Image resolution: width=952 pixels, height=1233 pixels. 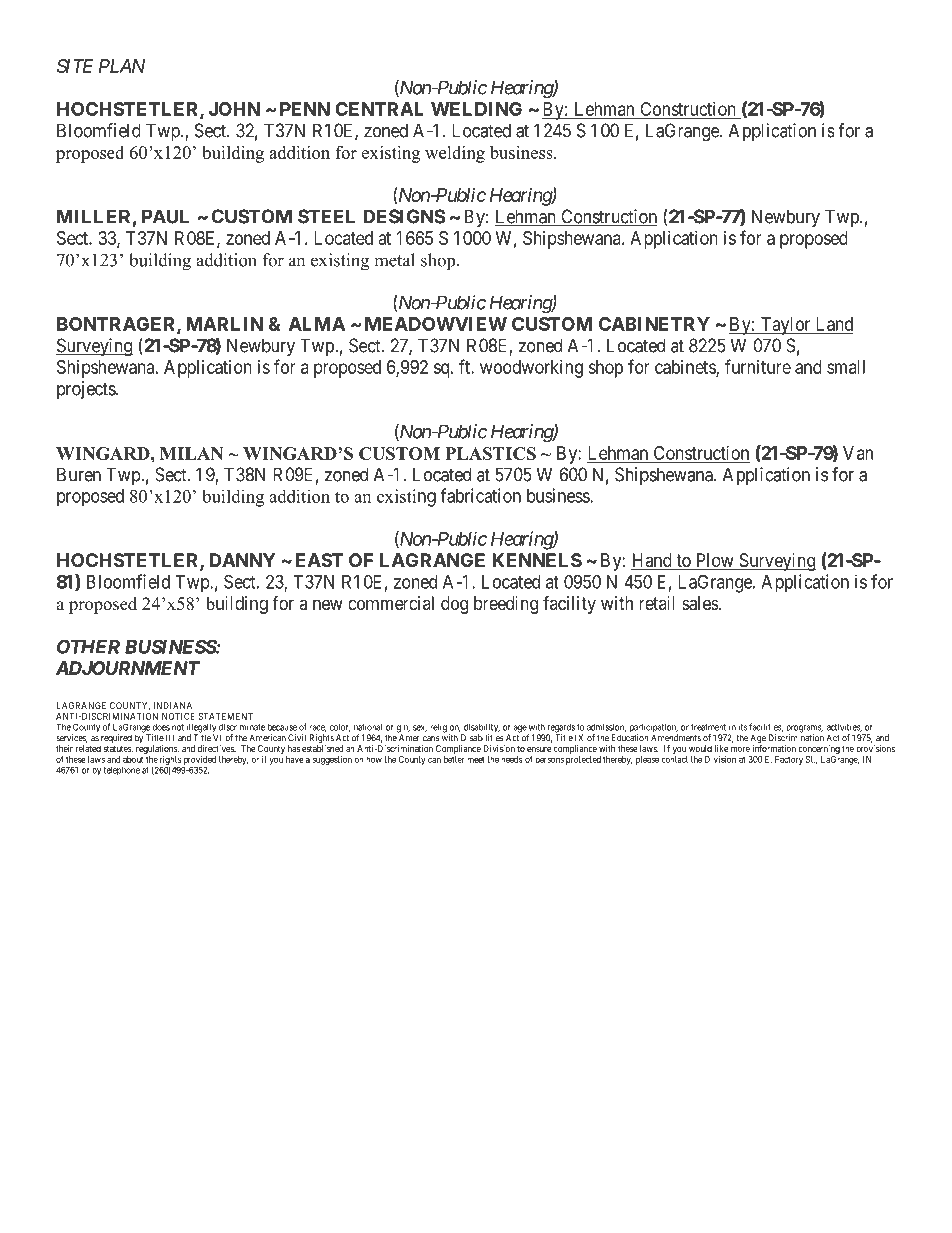 What do you see at coordinates (714, 561) in the screenshot?
I see `Plow` at bounding box center [714, 561].
